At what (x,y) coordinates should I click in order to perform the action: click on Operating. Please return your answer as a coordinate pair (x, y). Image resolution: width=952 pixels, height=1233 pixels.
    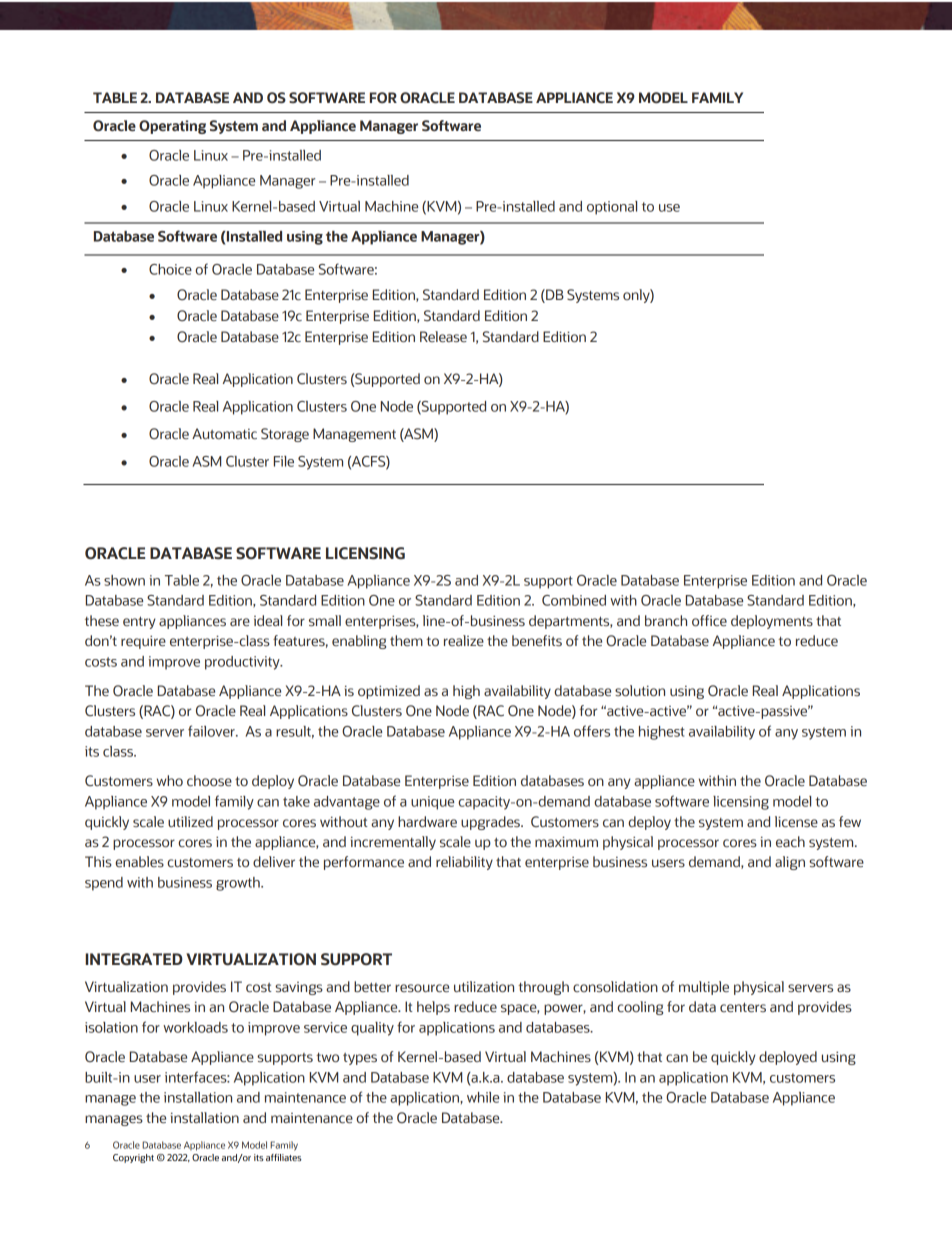
    Looking at the image, I should click on (172, 127).
